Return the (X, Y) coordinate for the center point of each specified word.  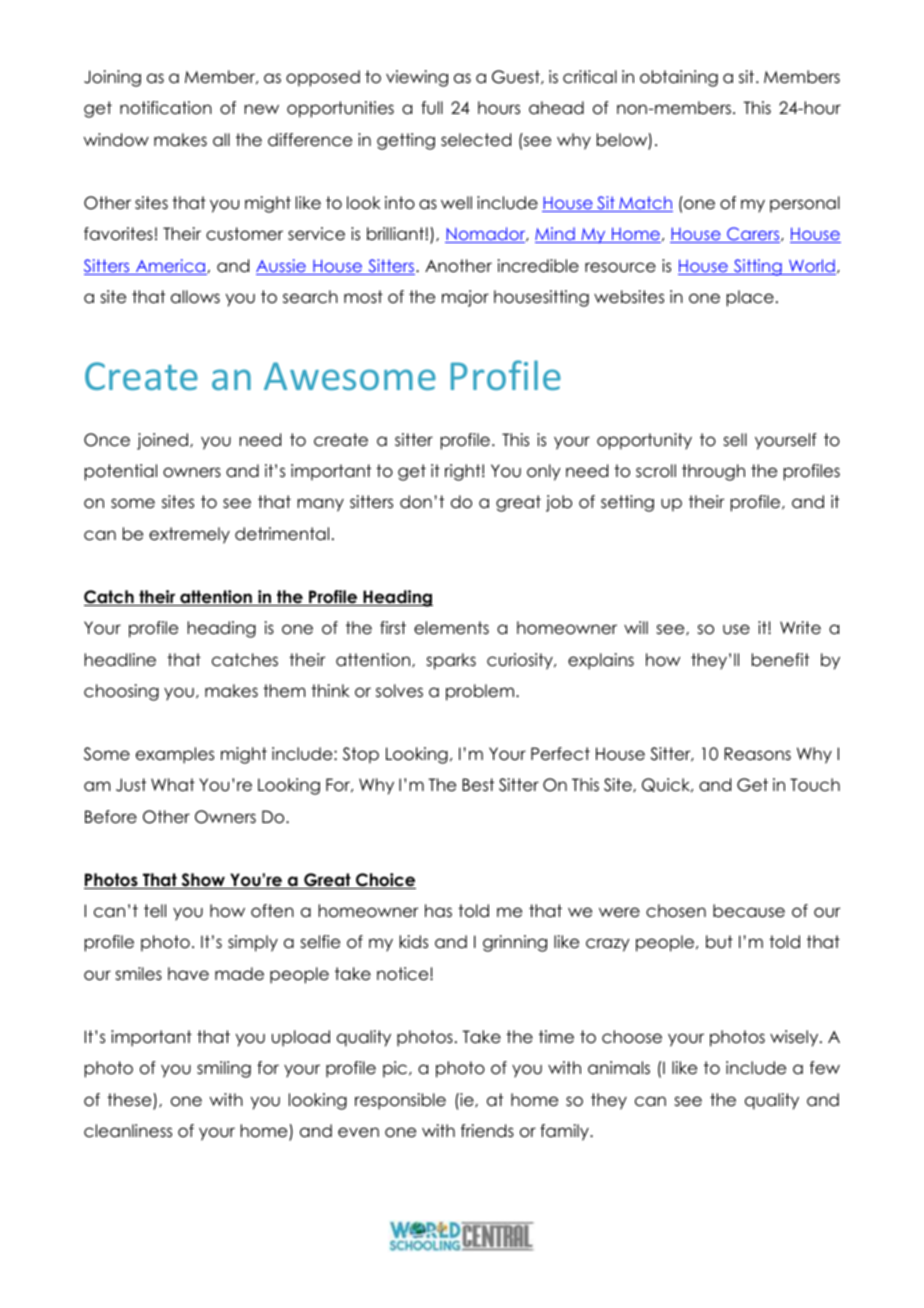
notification (166, 108)
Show (203, 881)
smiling (224, 1069)
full (432, 108)
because (749, 911)
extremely (189, 535)
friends (487, 1131)
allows (195, 297)
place (750, 298)
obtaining (679, 78)
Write (800, 628)
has (438, 911)
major (465, 298)
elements (451, 628)
